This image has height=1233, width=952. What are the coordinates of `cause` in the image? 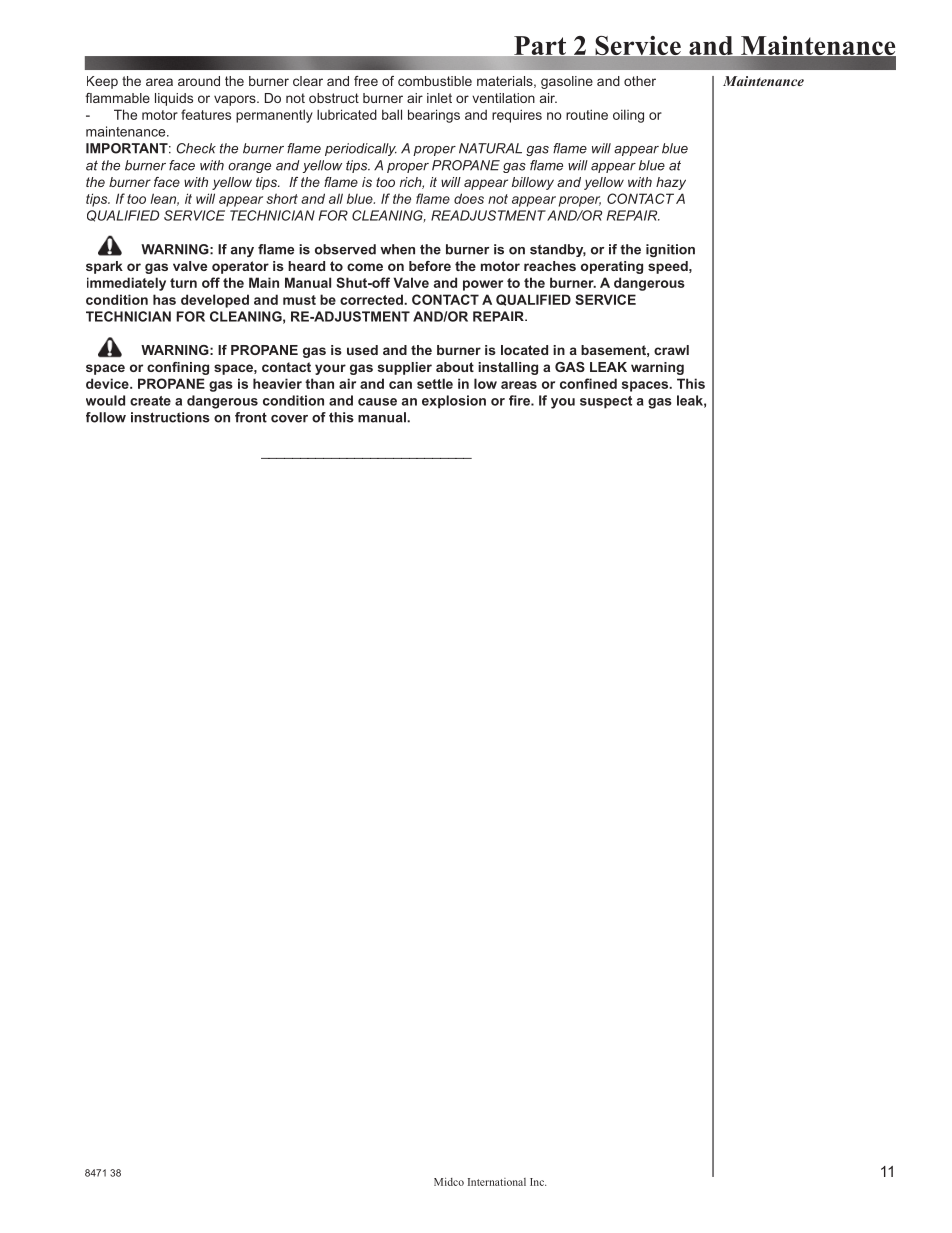 It's located at (377, 402).
